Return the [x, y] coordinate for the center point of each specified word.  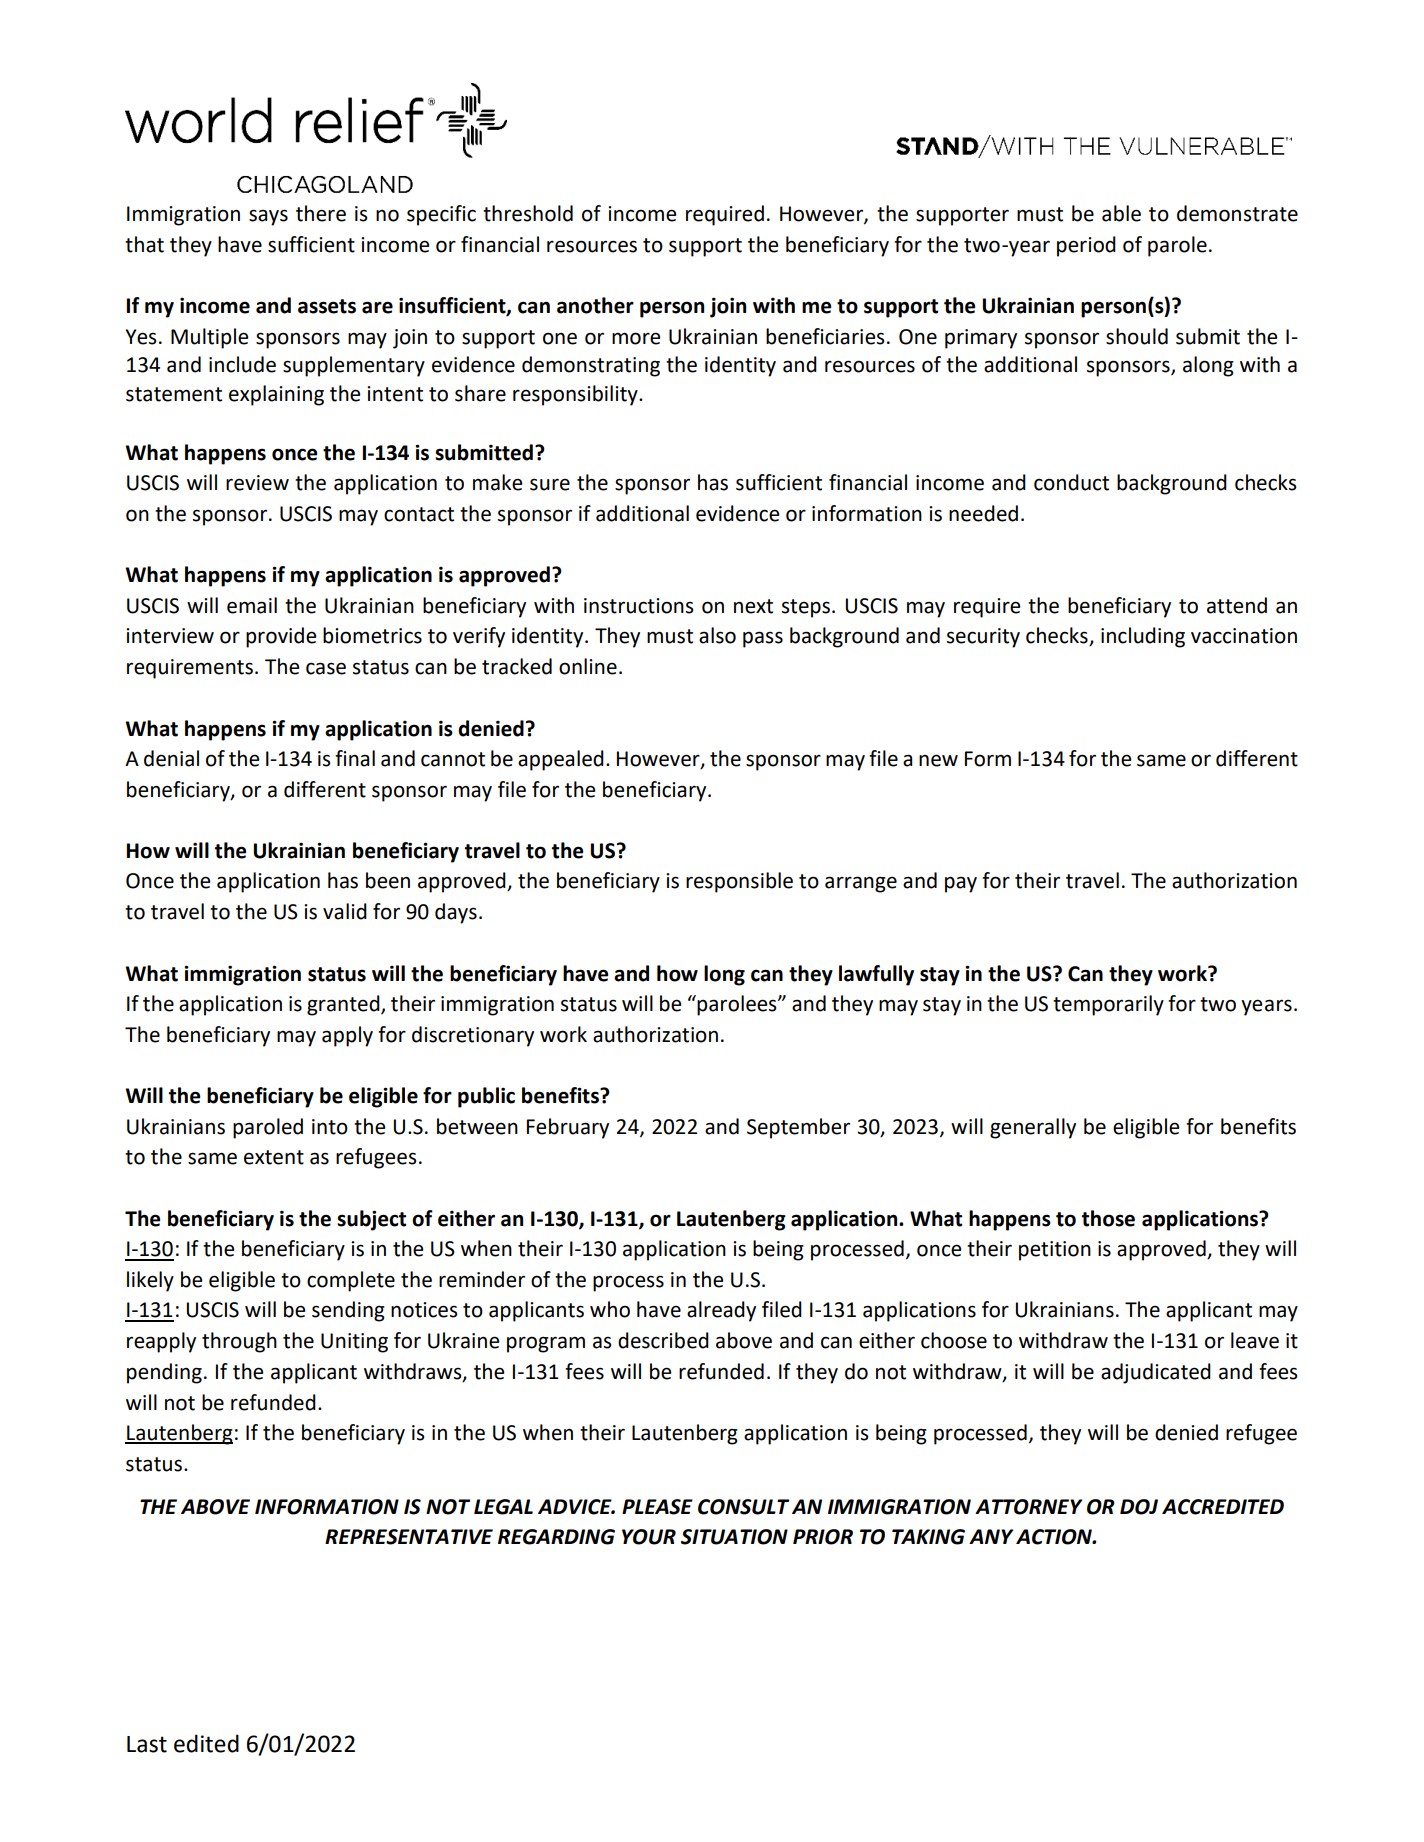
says [268, 217]
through [239, 1342]
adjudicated [1156, 1373]
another [595, 305]
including [1143, 637]
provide [281, 637]
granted [344, 1005]
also [717, 635]
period [1086, 246]
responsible [739, 882]
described [663, 1340]
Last [147, 1744]
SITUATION [734, 1537]
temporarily [1108, 1005]
